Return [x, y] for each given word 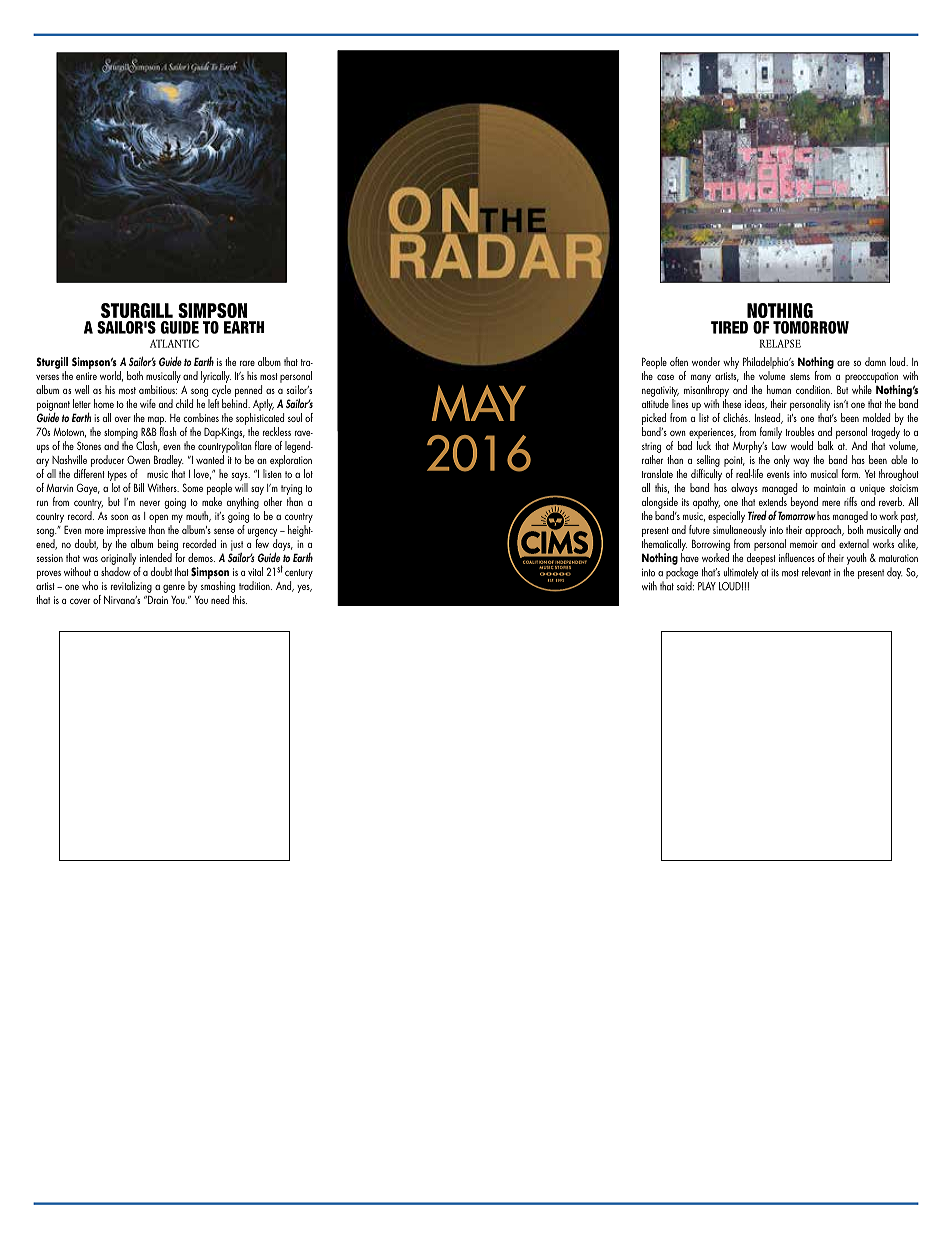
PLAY [707, 586]
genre [174, 588]
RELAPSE [780, 343]
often [679, 361]
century [299, 574]
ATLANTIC [174, 343]
